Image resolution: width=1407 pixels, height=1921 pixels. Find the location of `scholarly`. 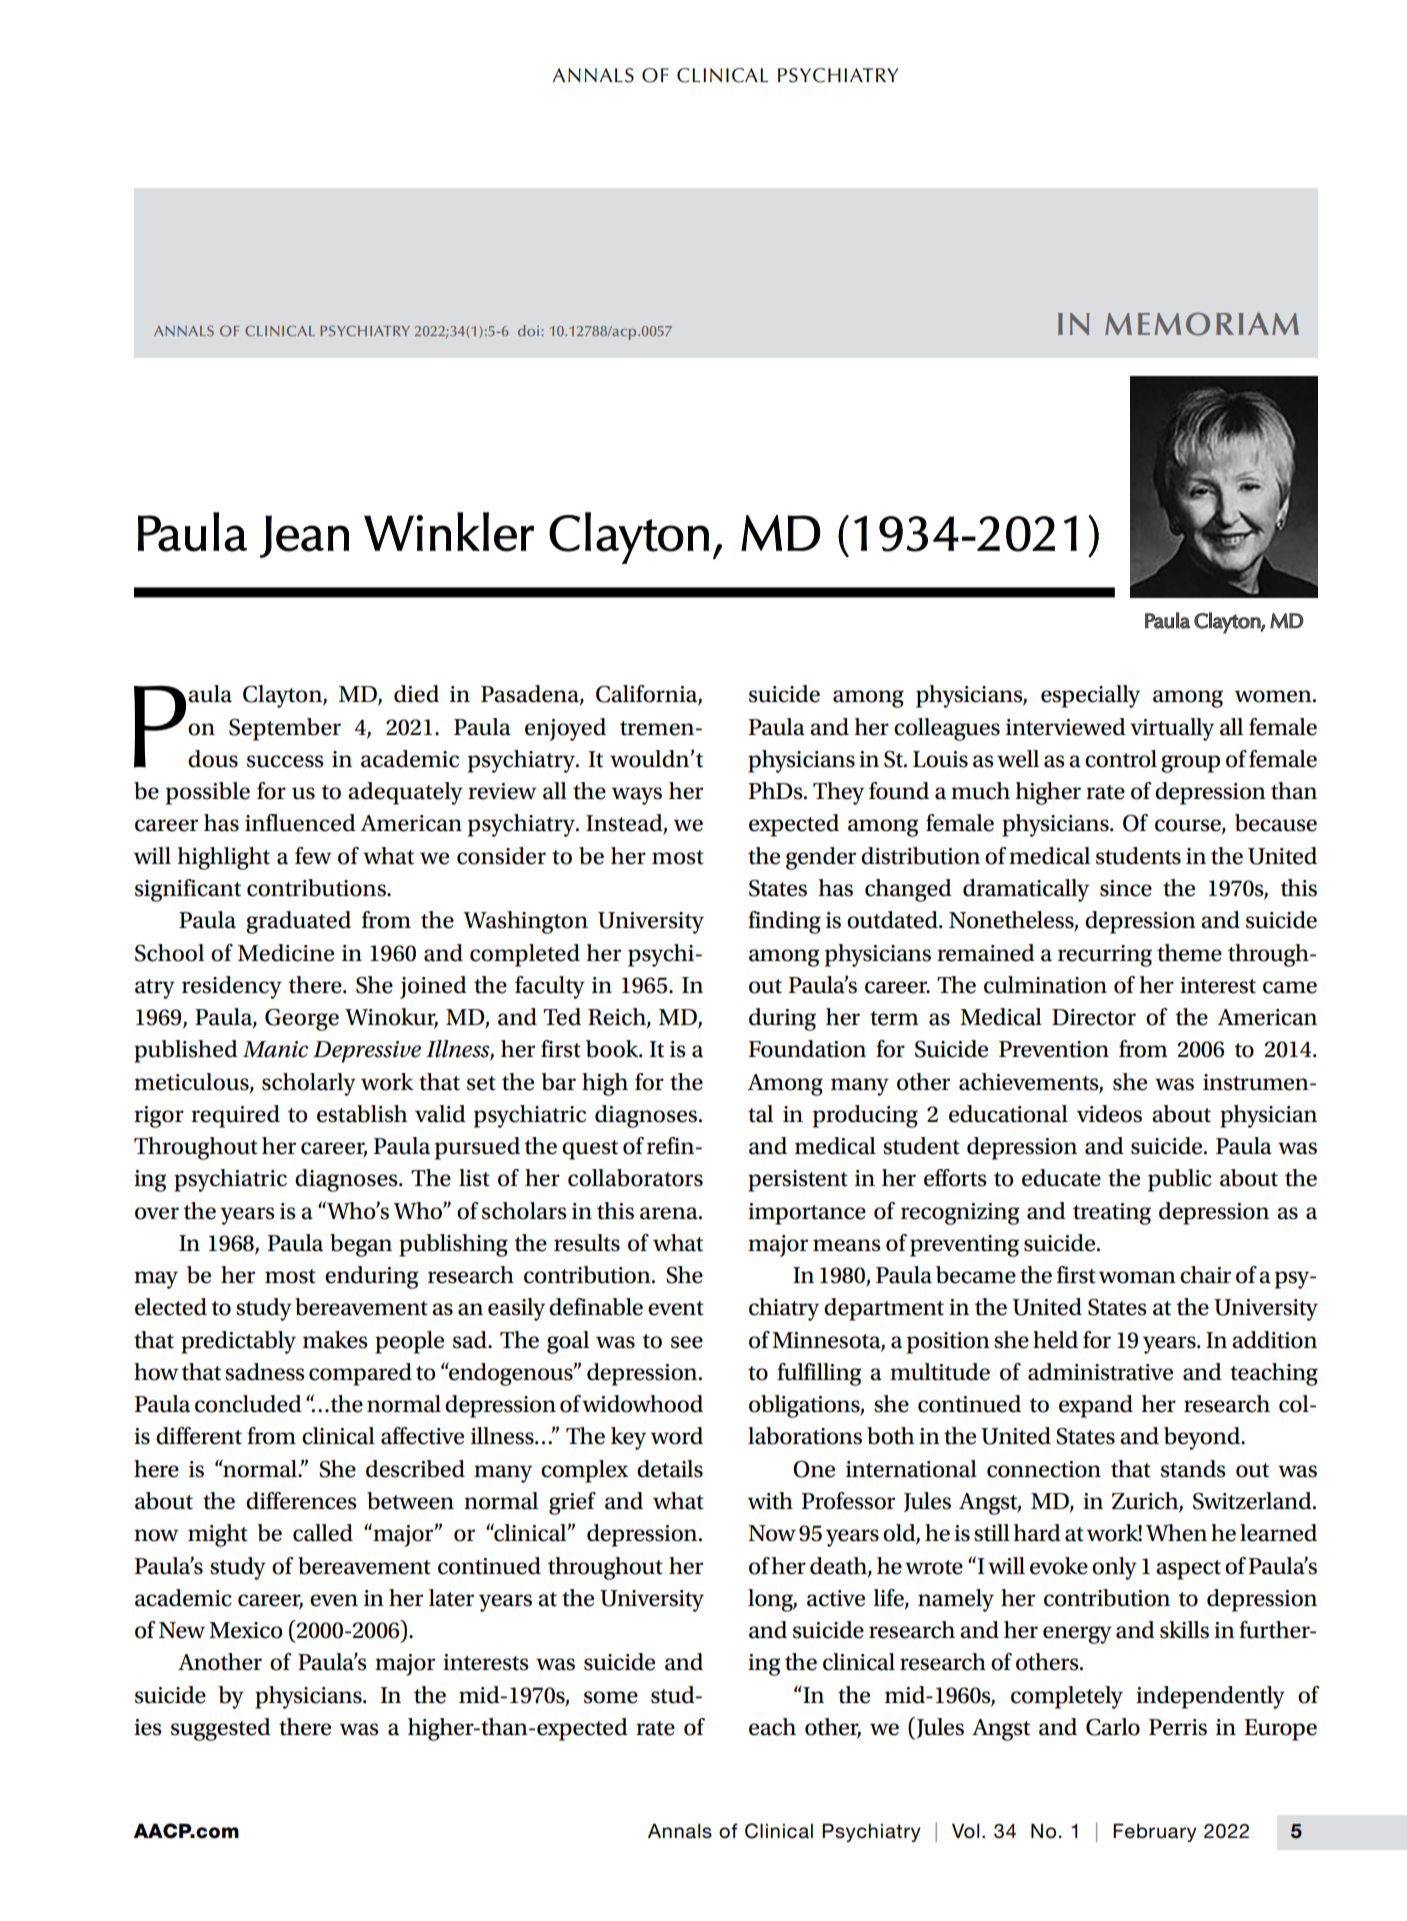

scholarly is located at coordinates (309, 1084).
